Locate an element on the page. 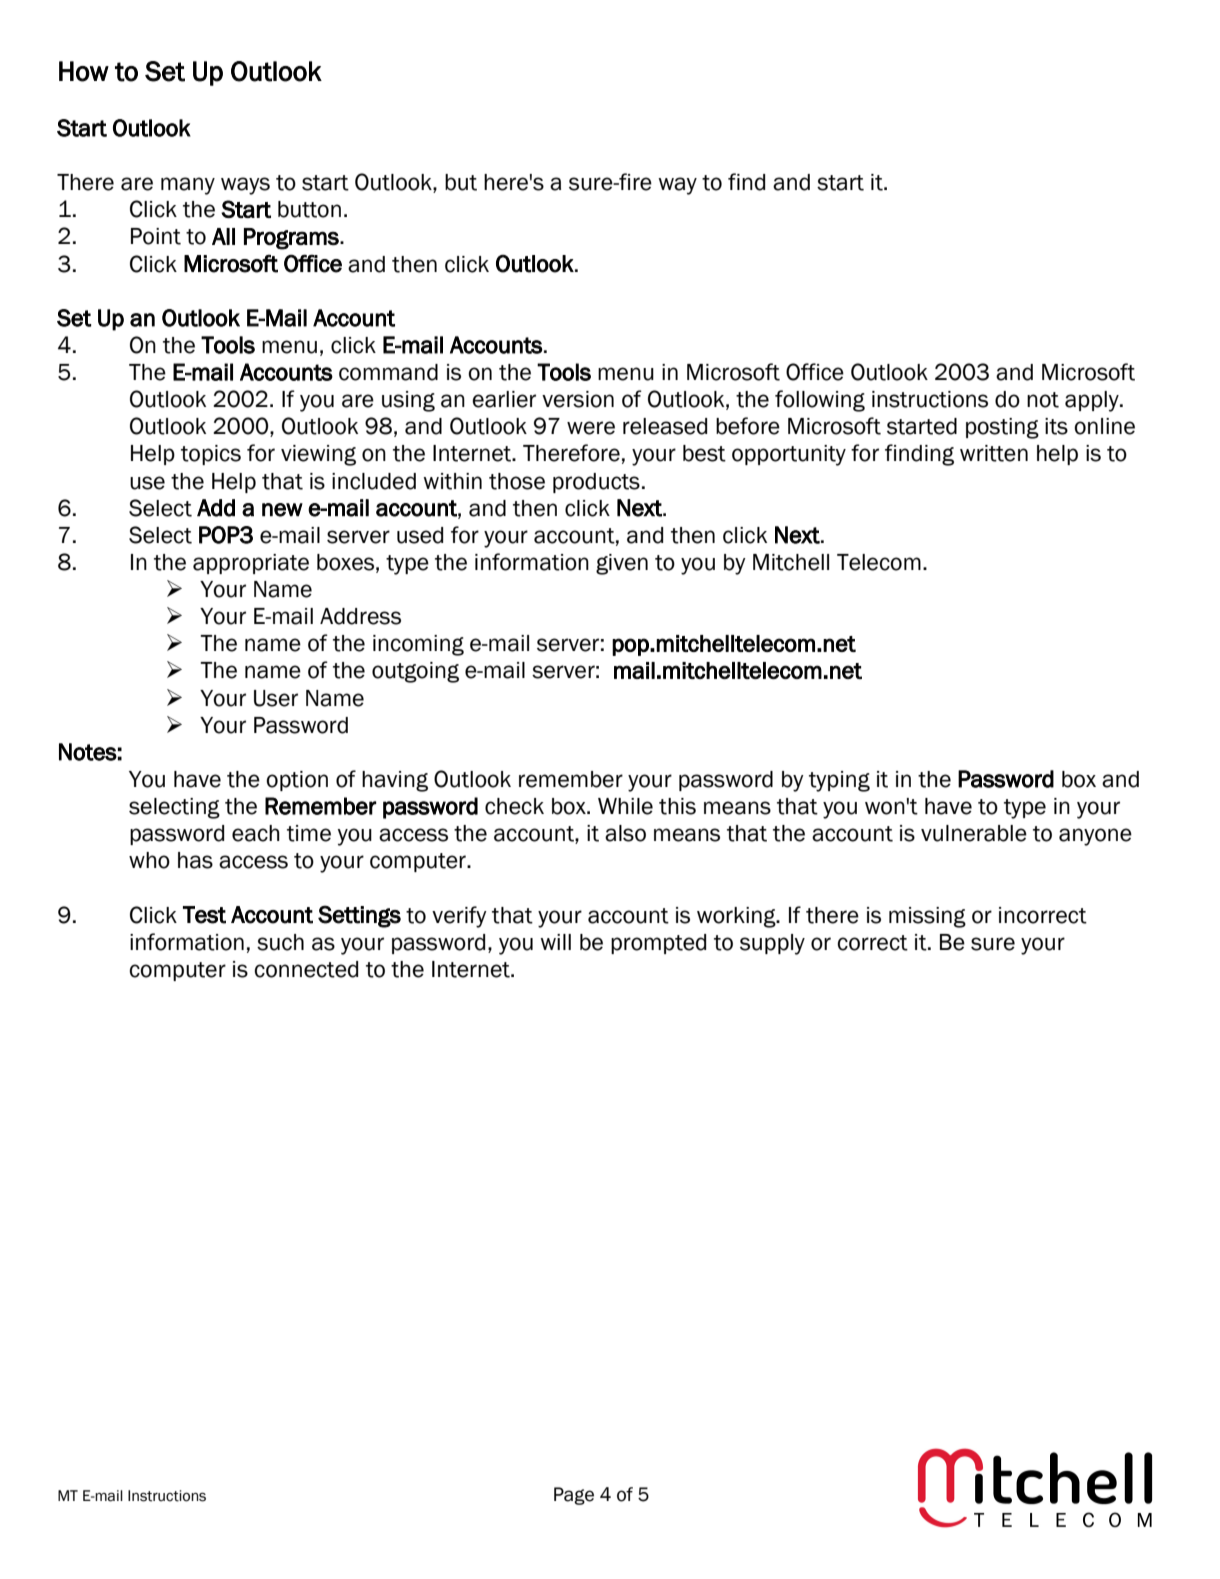 This image has height=1579, width=1220. missing is located at coordinates (927, 917).
